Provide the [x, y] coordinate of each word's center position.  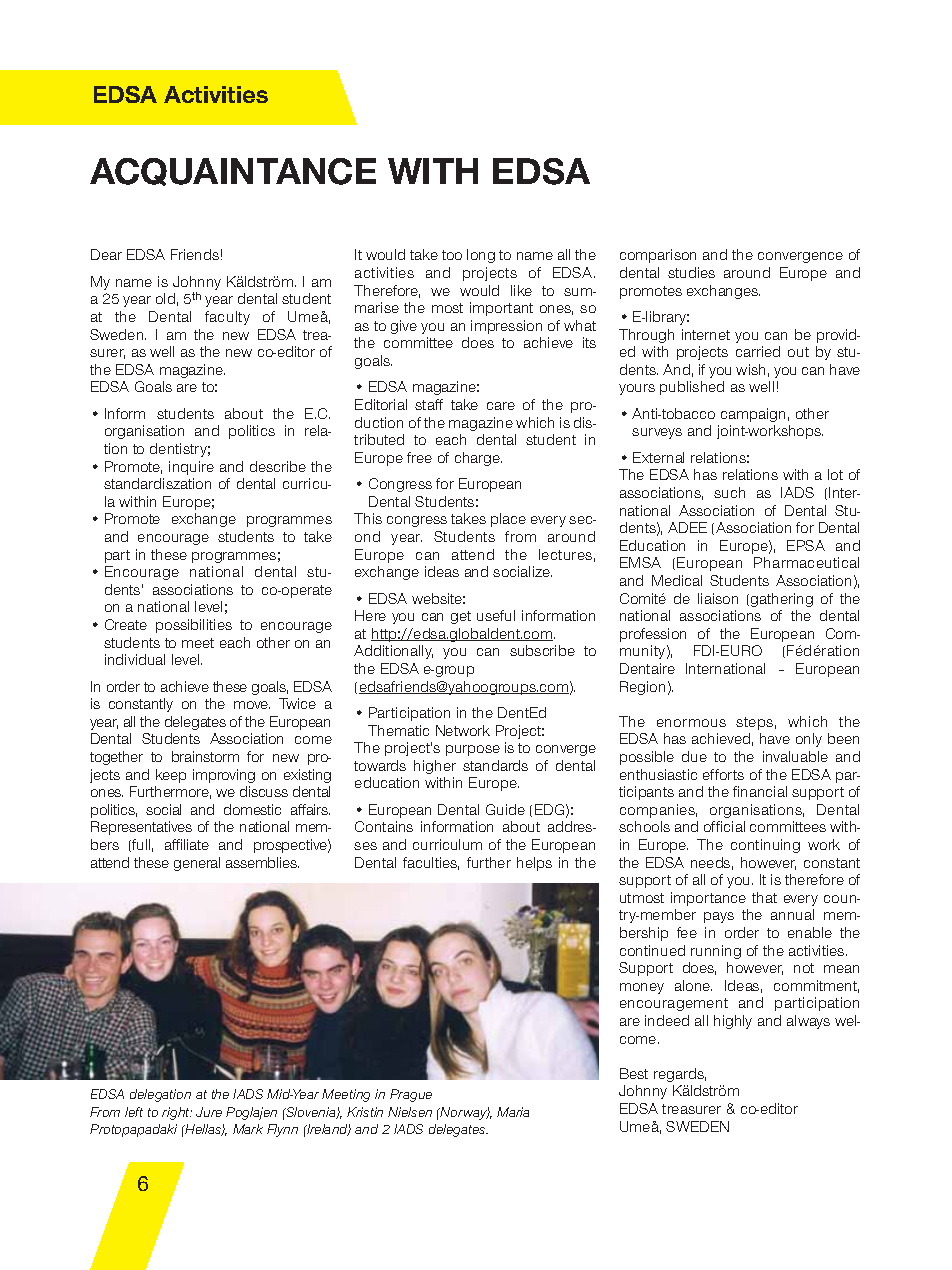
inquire [191, 468]
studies [691, 272]
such [729, 492]
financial [760, 791]
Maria [513, 1112]
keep [171, 776]
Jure [209, 1112]
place [508, 520]
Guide [505, 809]
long [481, 256]
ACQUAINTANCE [233, 172]
